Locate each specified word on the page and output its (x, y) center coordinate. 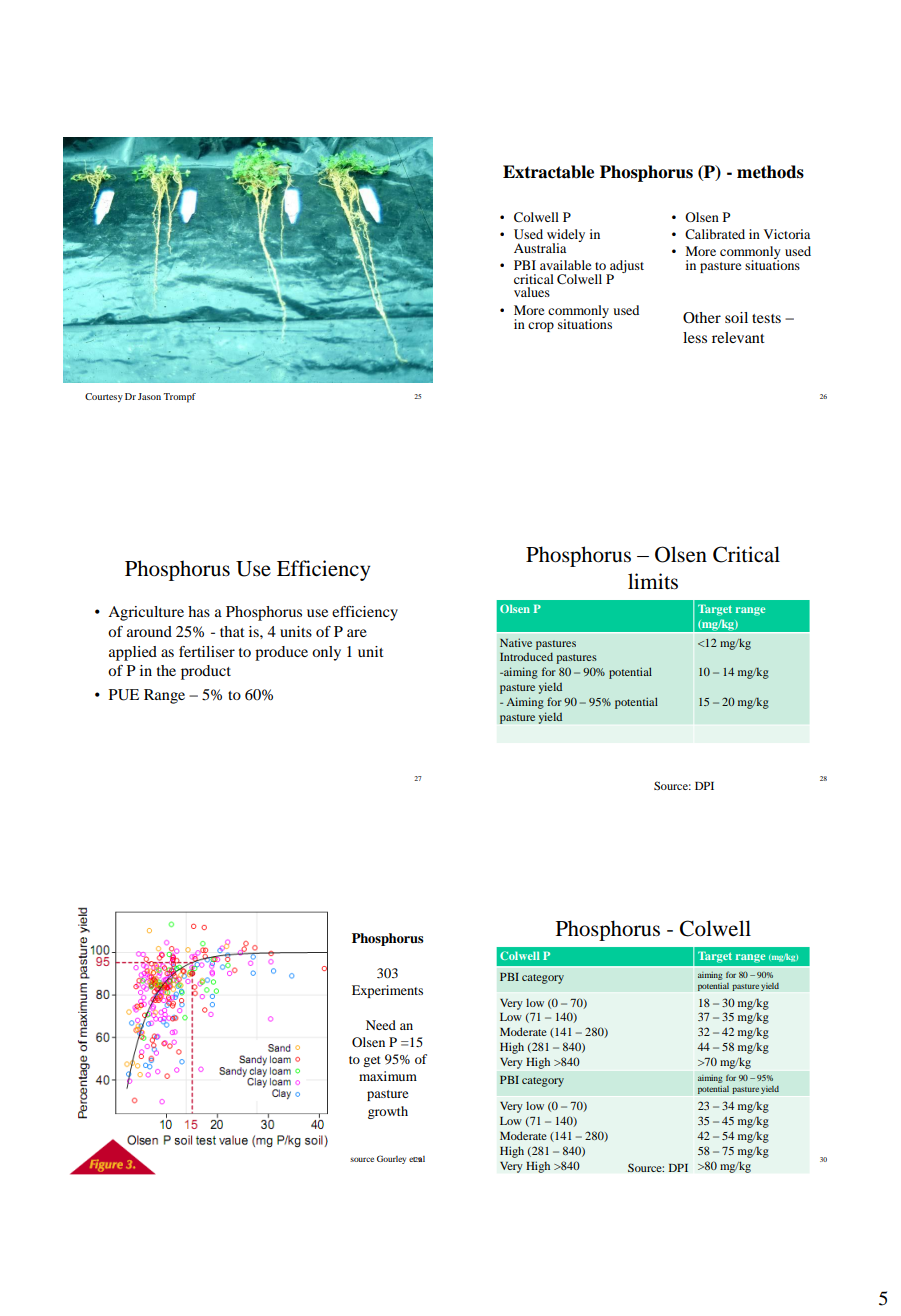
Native (516, 642)
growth (388, 1112)
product (206, 672)
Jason (149, 396)
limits (653, 581)
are (357, 633)
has (199, 611)
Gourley (391, 1159)
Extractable (548, 172)
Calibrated (715, 234)
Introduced (526, 656)
